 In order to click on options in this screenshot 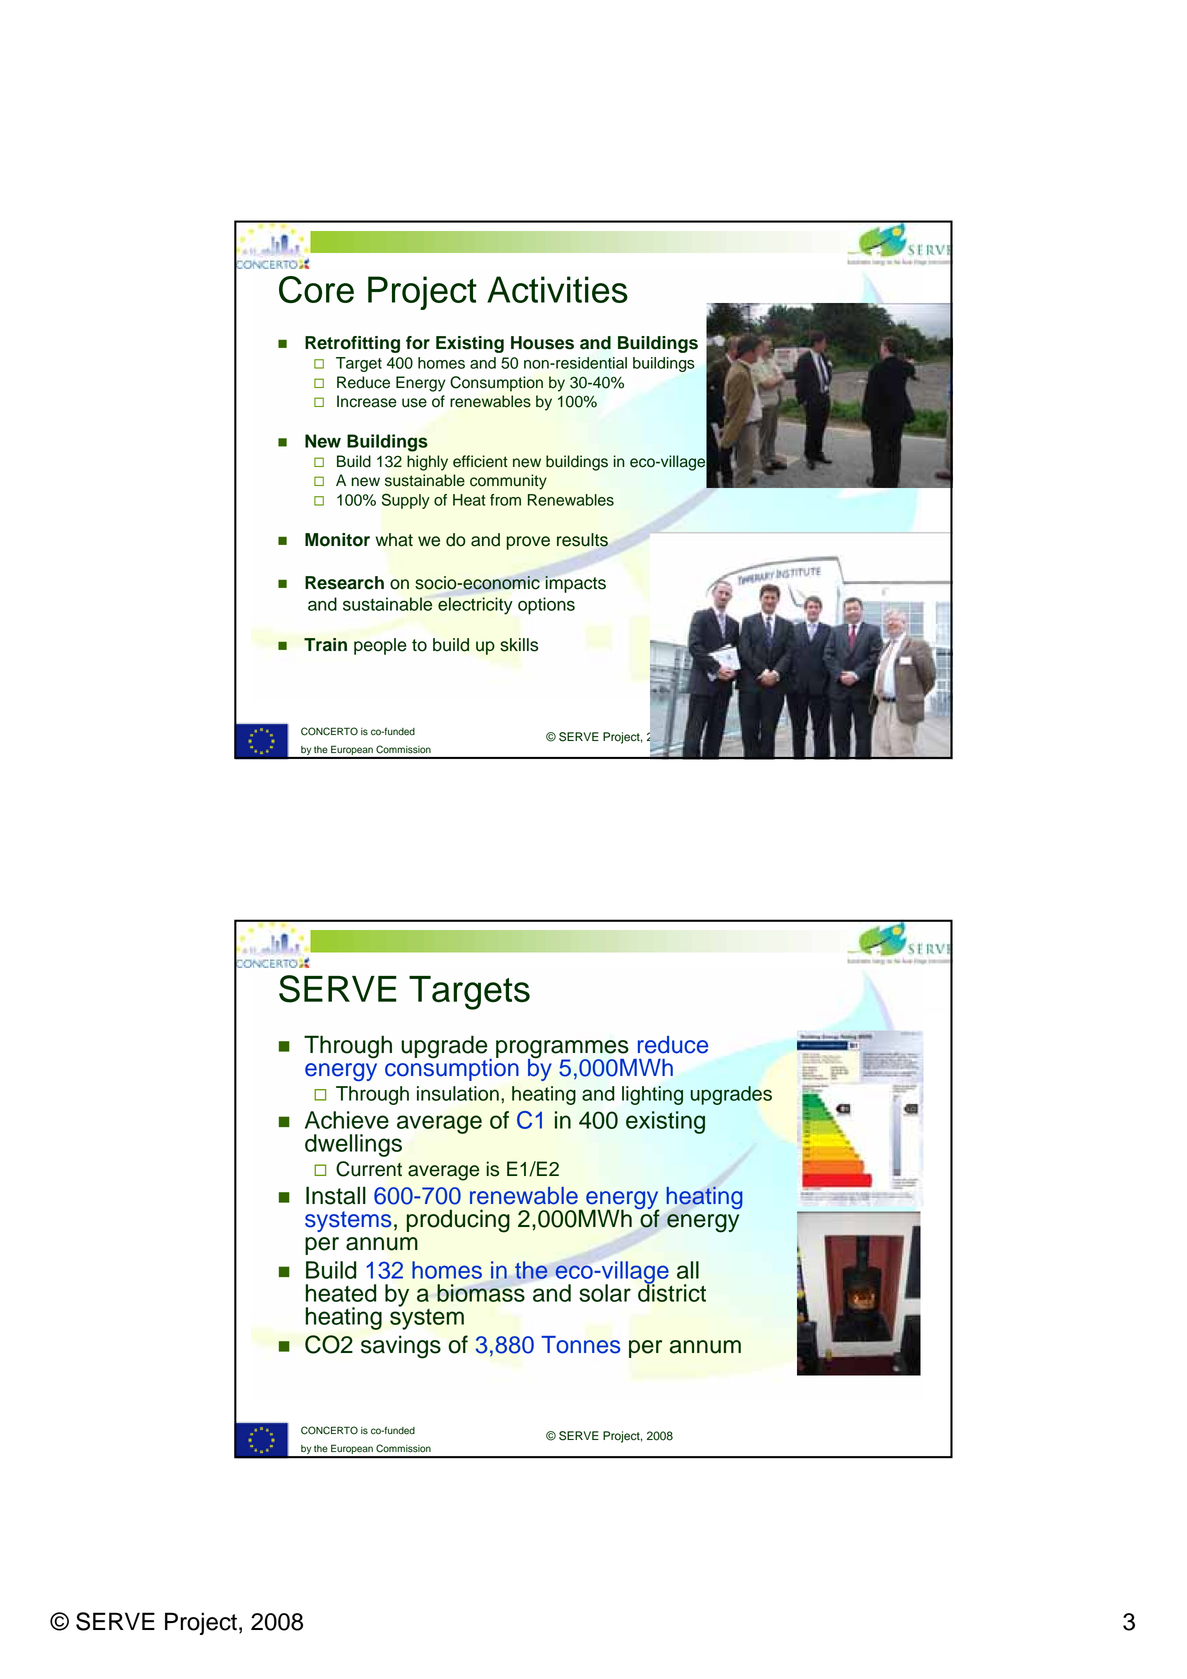, I will do `click(546, 606)`.
